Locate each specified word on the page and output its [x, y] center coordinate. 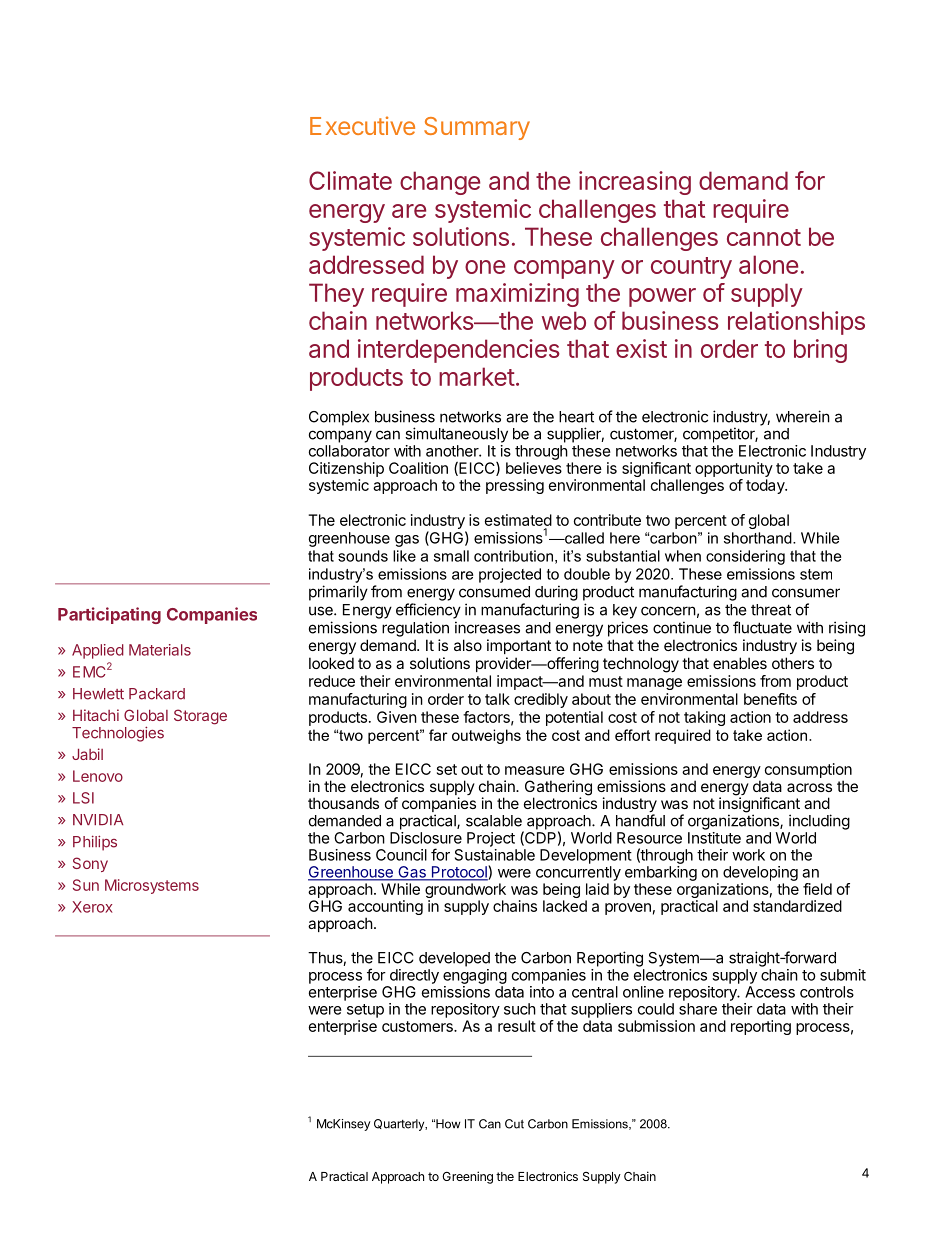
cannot [764, 237]
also [468, 645]
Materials [160, 650]
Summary [477, 128]
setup [365, 1011]
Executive [362, 125]
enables [740, 663]
